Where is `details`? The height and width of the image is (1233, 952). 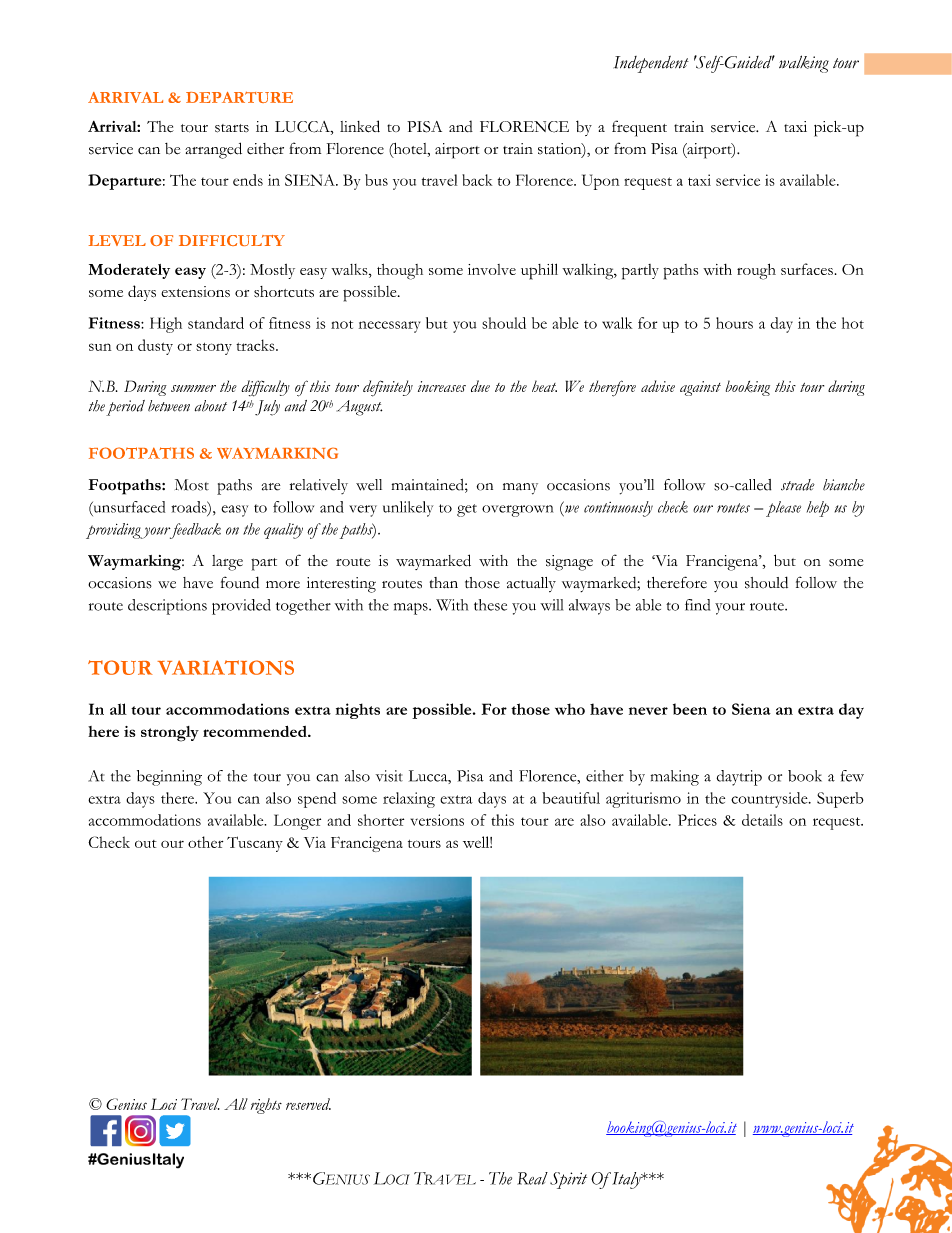
details is located at coordinates (762, 820).
